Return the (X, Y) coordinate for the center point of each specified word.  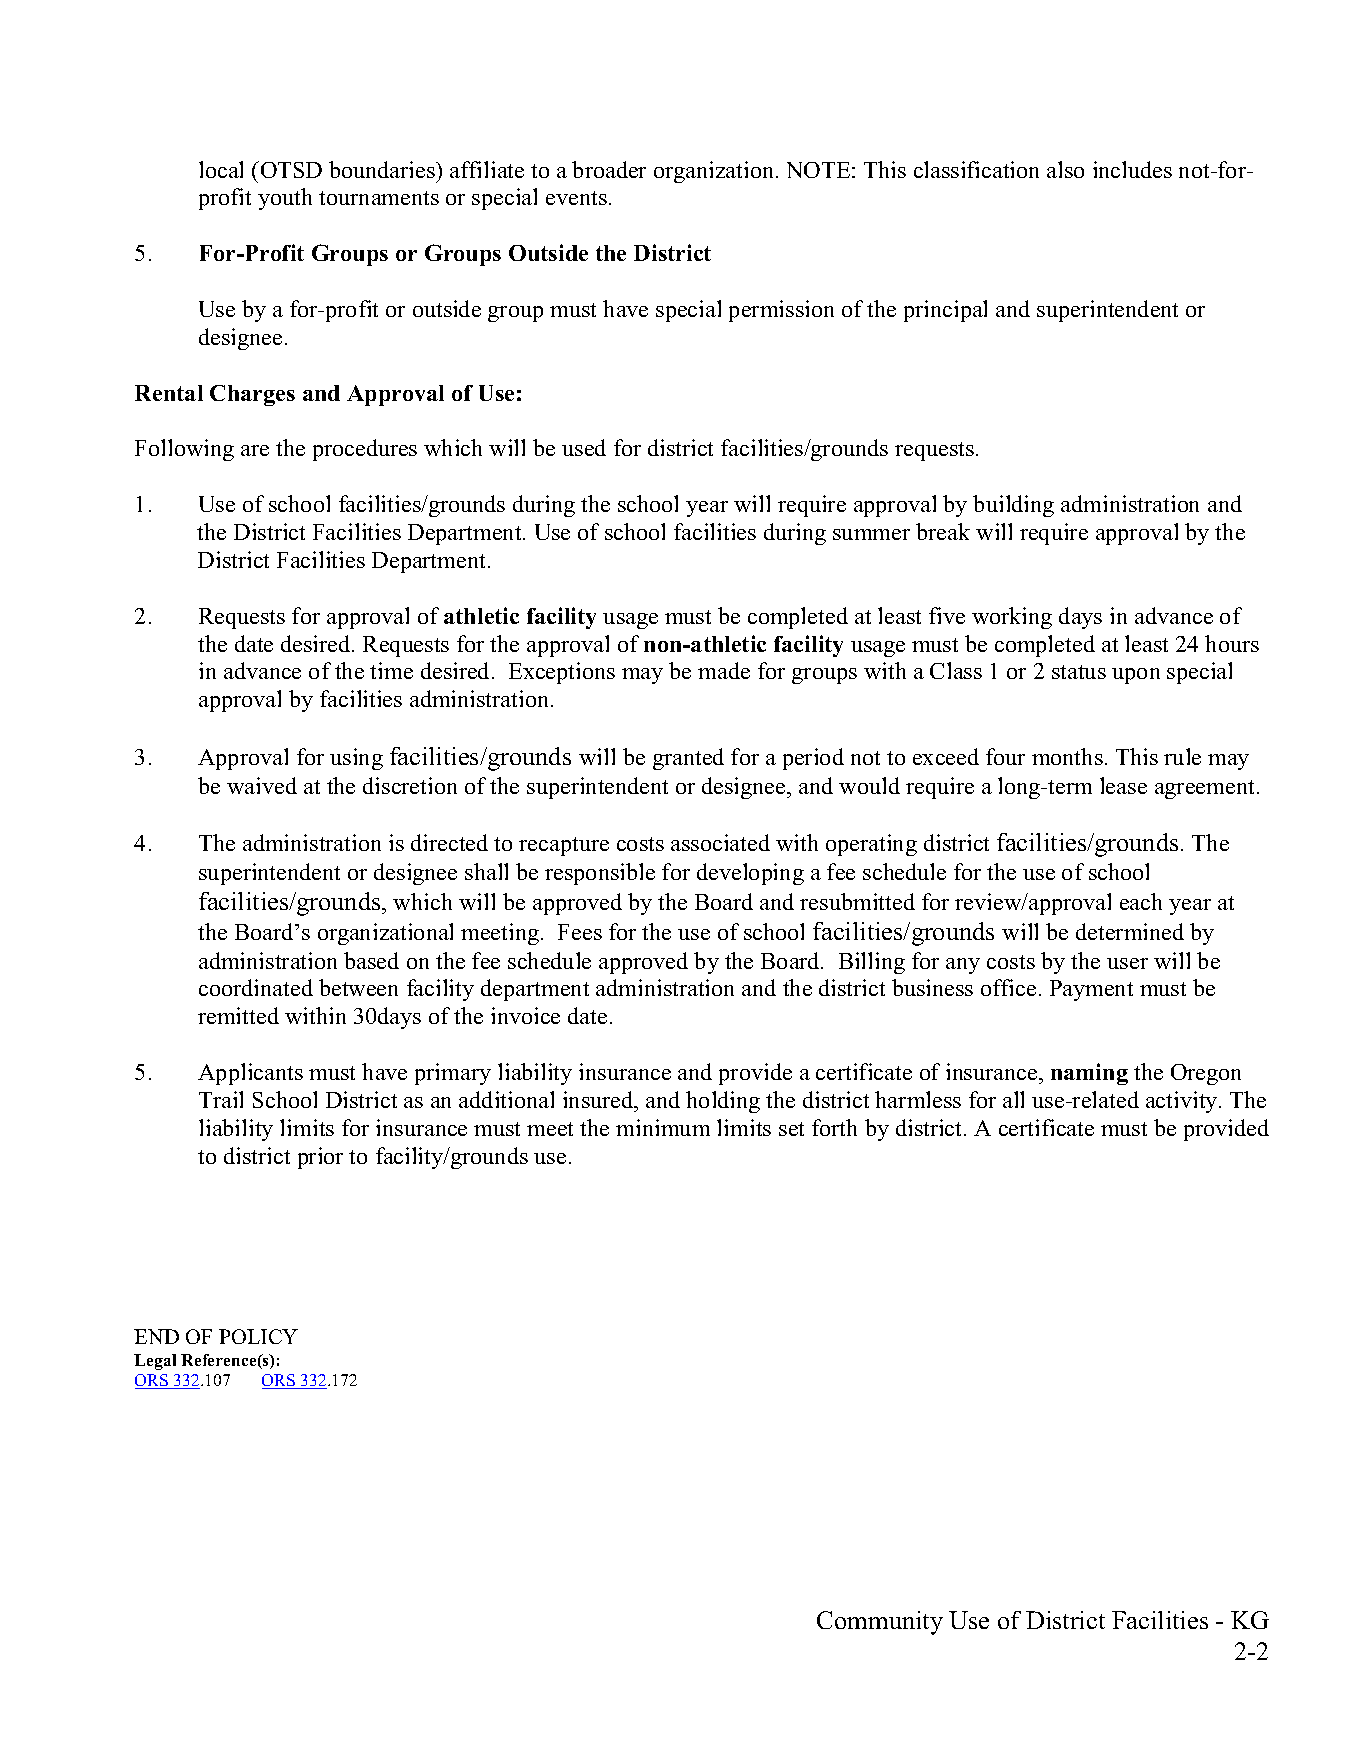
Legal (155, 1362)
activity (1183, 1102)
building (1013, 506)
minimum (663, 1127)
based (371, 960)
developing (750, 874)
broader (609, 169)
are (255, 450)
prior (320, 1158)
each (1141, 901)
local (221, 169)
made (724, 670)
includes (1132, 169)
